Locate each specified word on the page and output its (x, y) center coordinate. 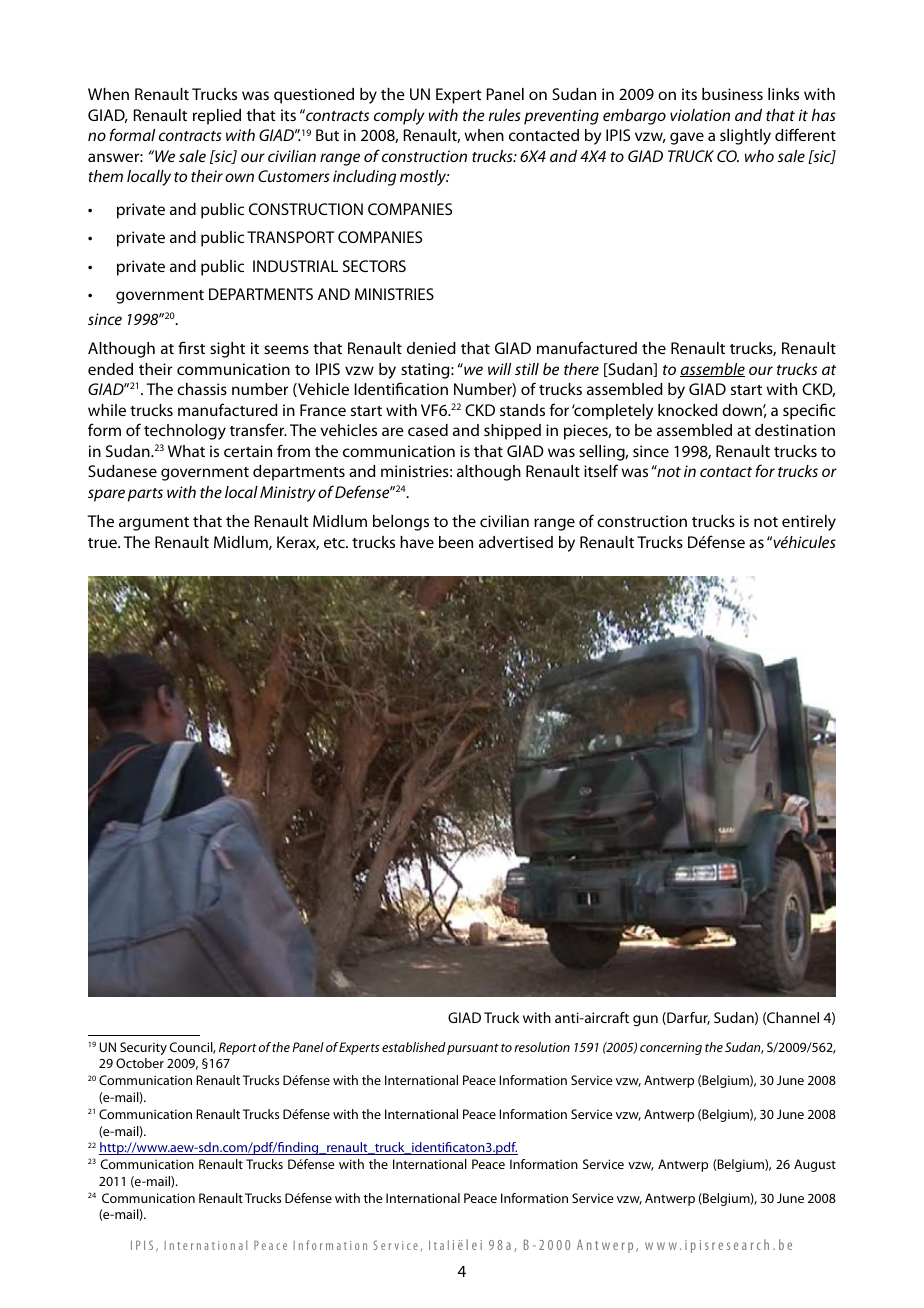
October (140, 1063)
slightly (745, 137)
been (456, 542)
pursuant (473, 1049)
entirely (809, 523)
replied (217, 117)
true (103, 543)
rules (505, 115)
